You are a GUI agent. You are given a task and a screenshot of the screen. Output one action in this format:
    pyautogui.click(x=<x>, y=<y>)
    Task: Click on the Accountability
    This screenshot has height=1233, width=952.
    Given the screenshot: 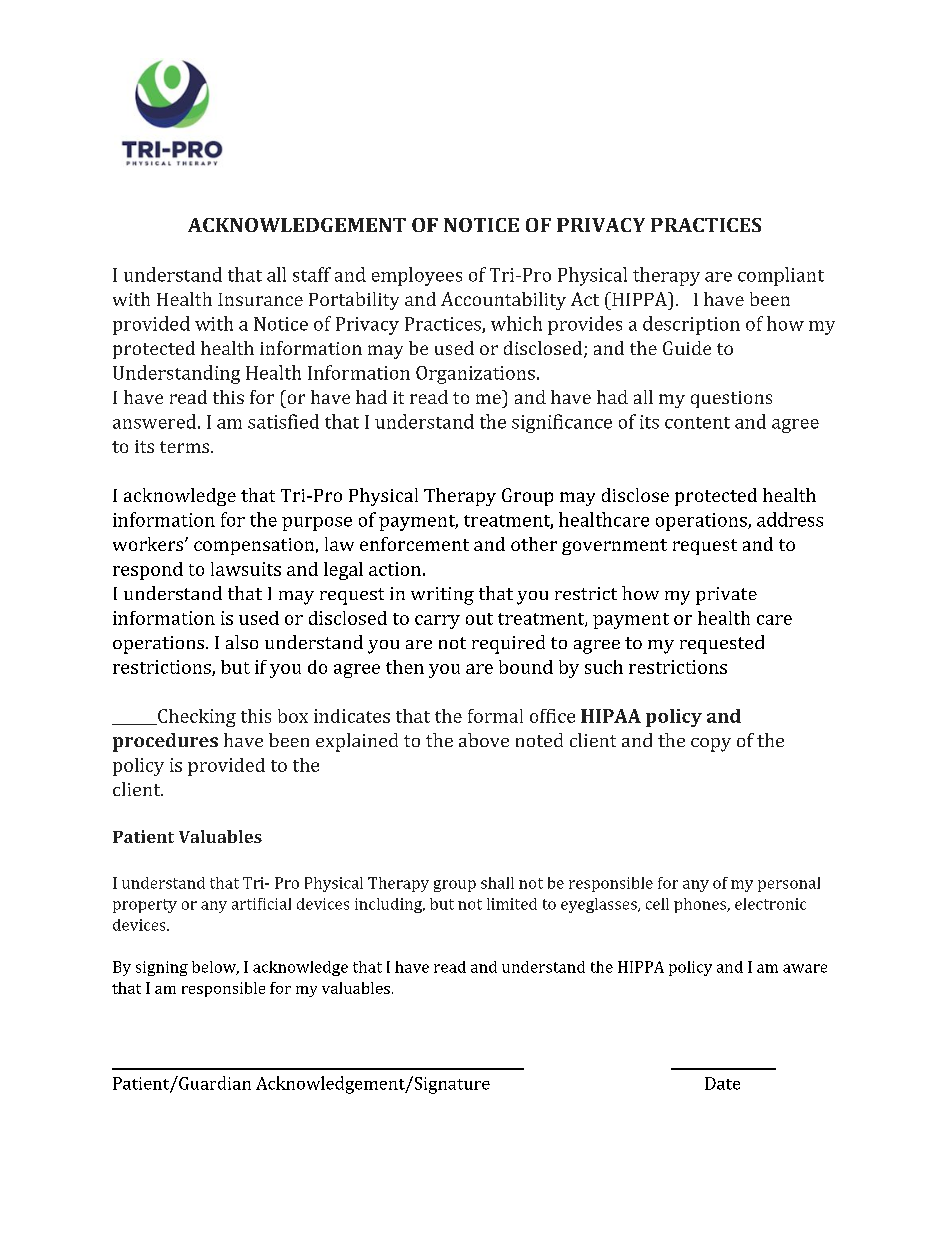 What is the action you would take?
    pyautogui.click(x=503, y=301)
